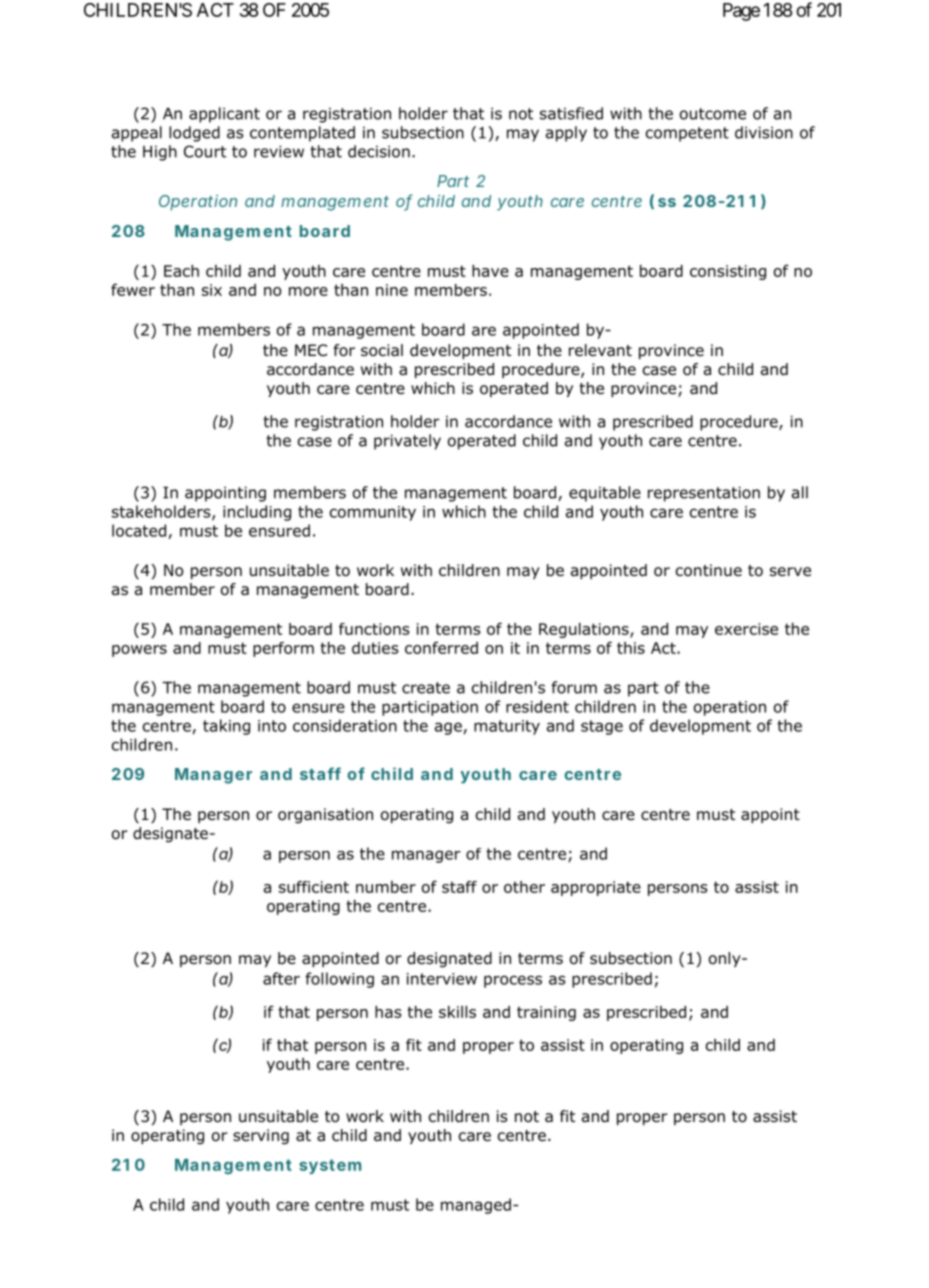 This document has width=929, height=1288. Describe the element at coordinates (261, 1137) in the document. I see `serving` at that location.
